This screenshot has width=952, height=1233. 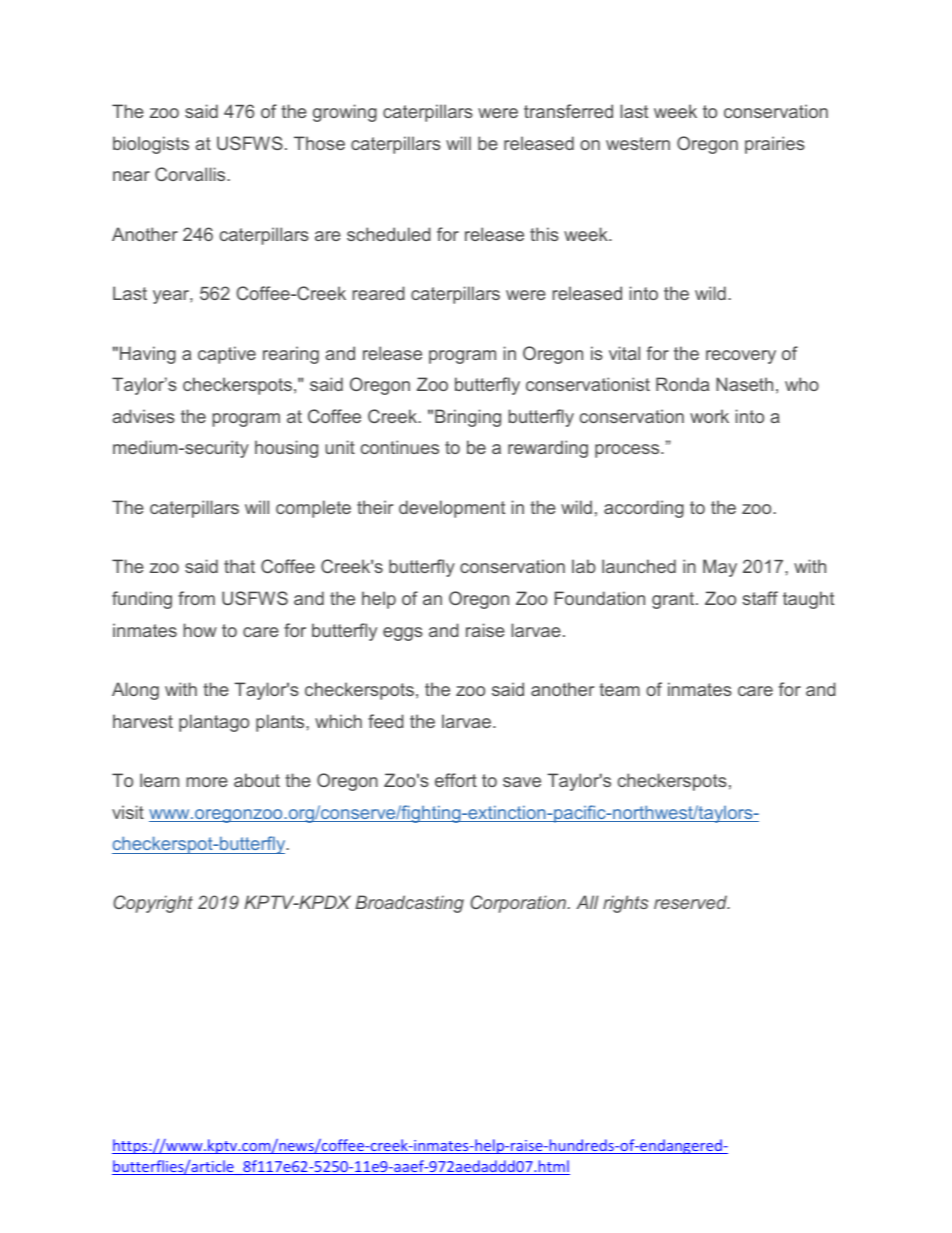 What do you see at coordinates (313, 509) in the screenshot?
I see `complete` at bounding box center [313, 509].
